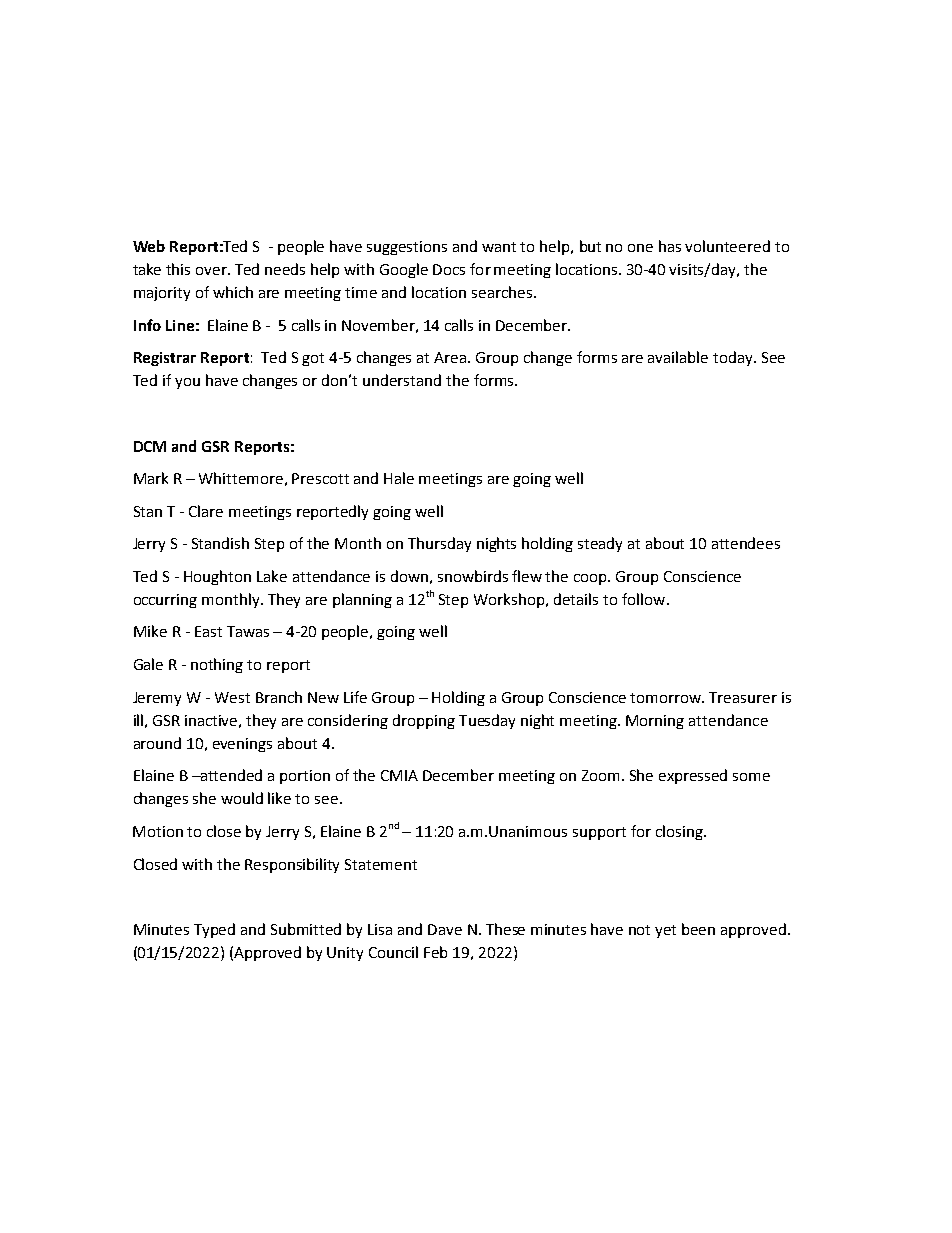 The width and height of the screenshot is (952, 1233). What do you see at coordinates (449, 269) in the screenshot?
I see `Docs` at bounding box center [449, 269].
